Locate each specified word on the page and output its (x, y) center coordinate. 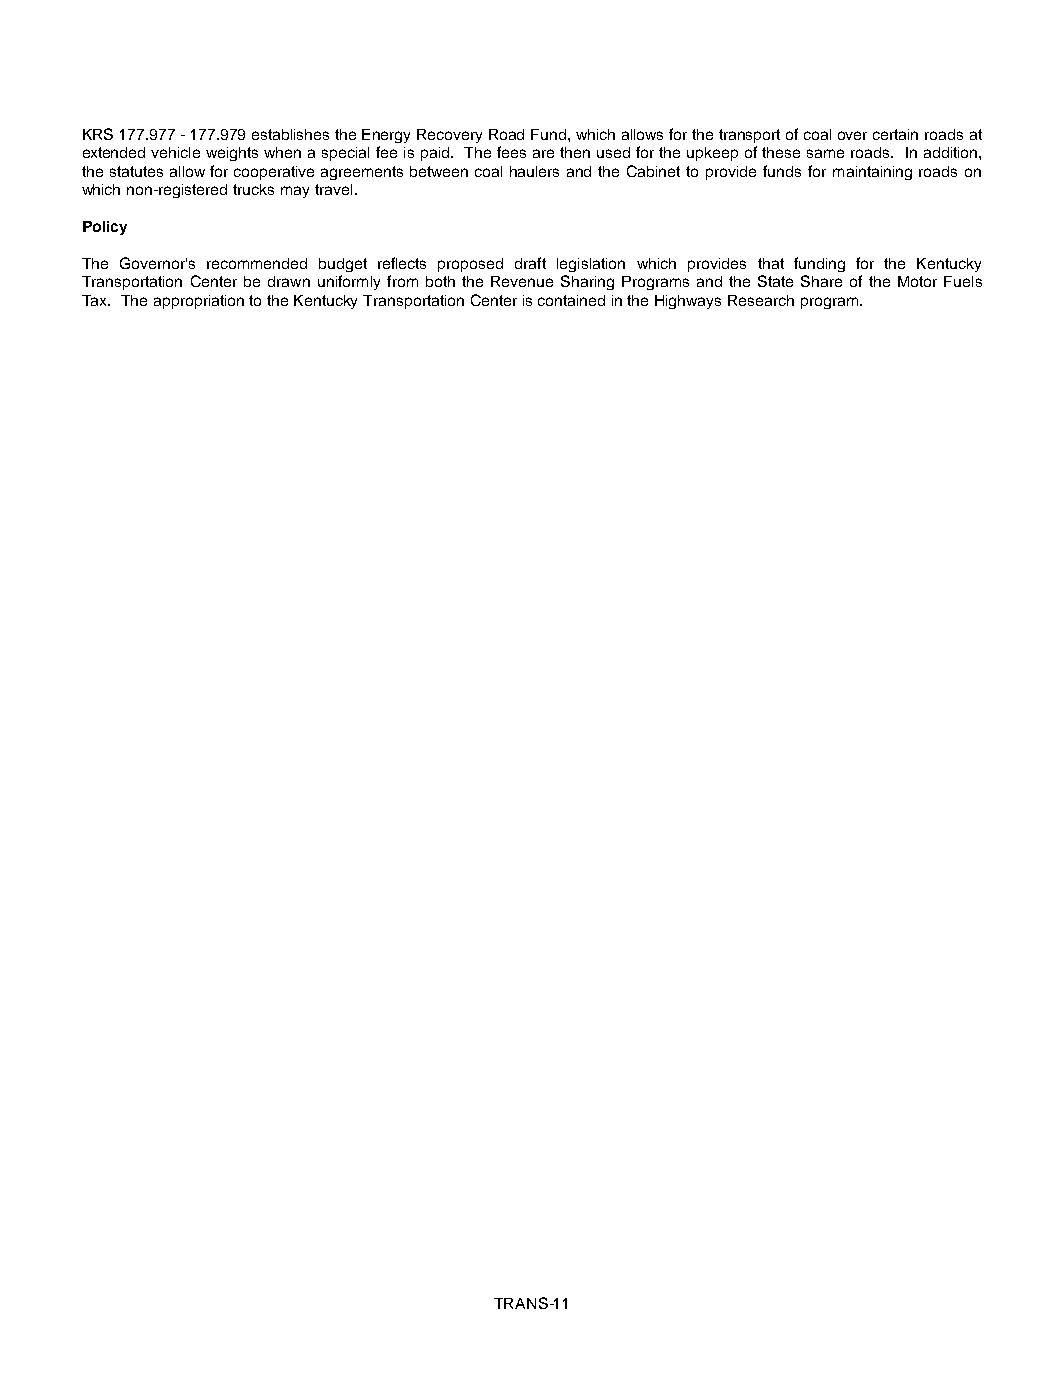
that (771, 263)
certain (895, 134)
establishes (290, 134)
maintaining (872, 173)
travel (333, 189)
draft (530, 263)
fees (511, 152)
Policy (105, 228)
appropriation (199, 302)
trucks (253, 189)
